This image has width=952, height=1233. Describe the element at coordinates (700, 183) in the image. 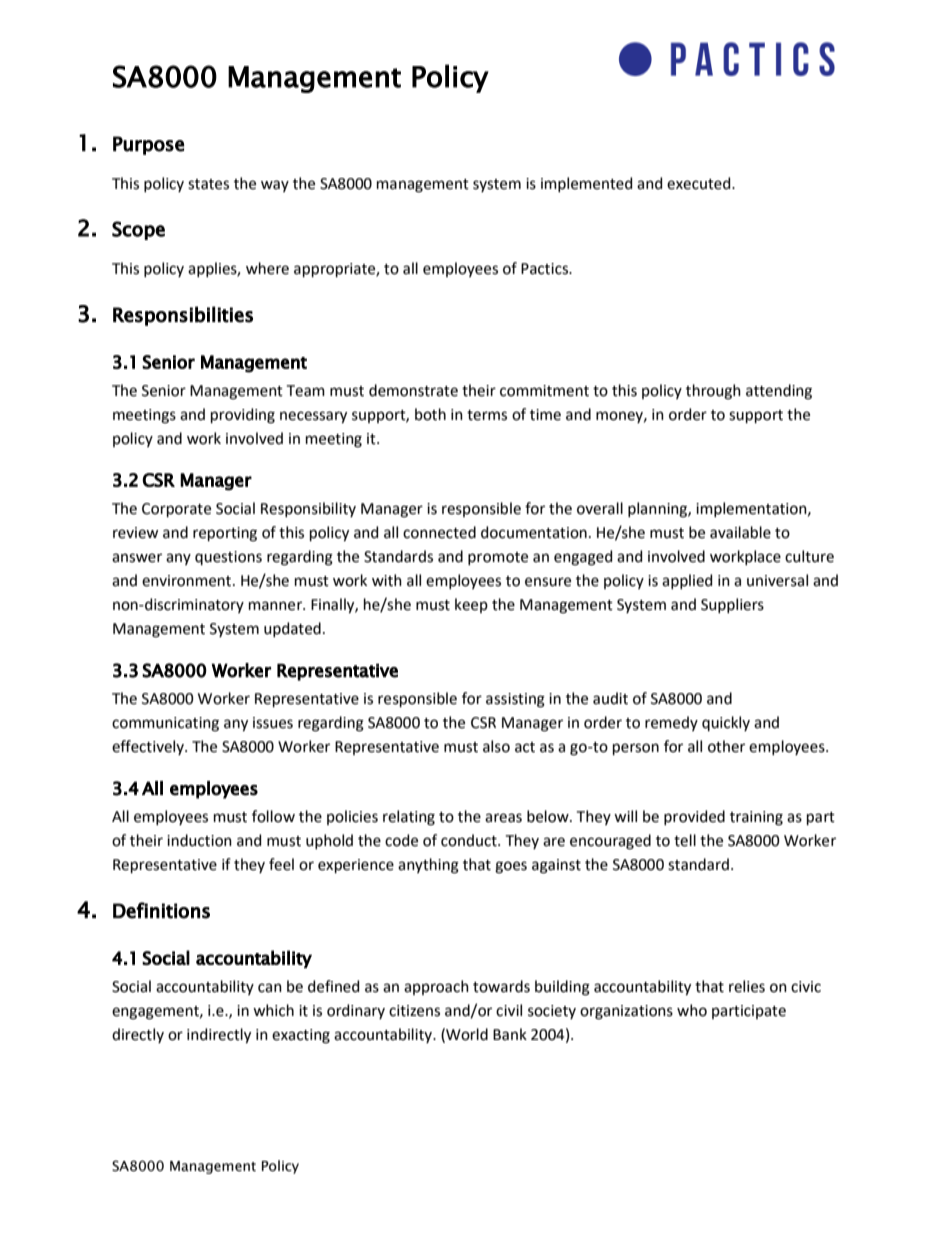

I see `executed` at that location.
